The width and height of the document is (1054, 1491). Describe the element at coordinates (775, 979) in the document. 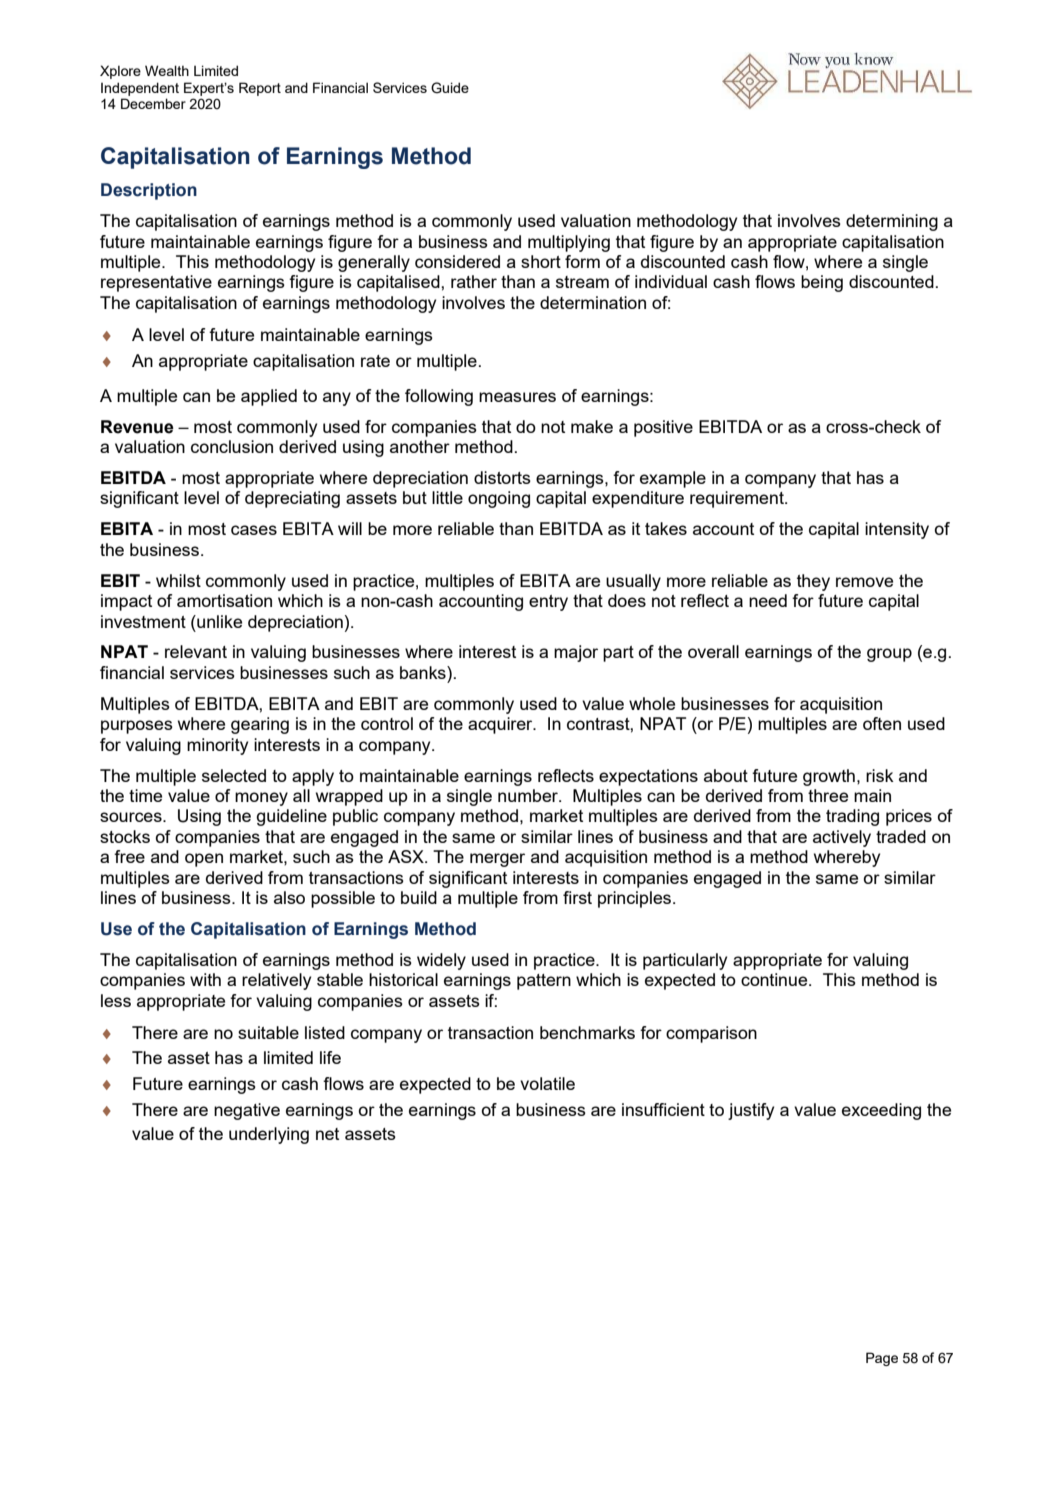

I see `continue` at that location.
